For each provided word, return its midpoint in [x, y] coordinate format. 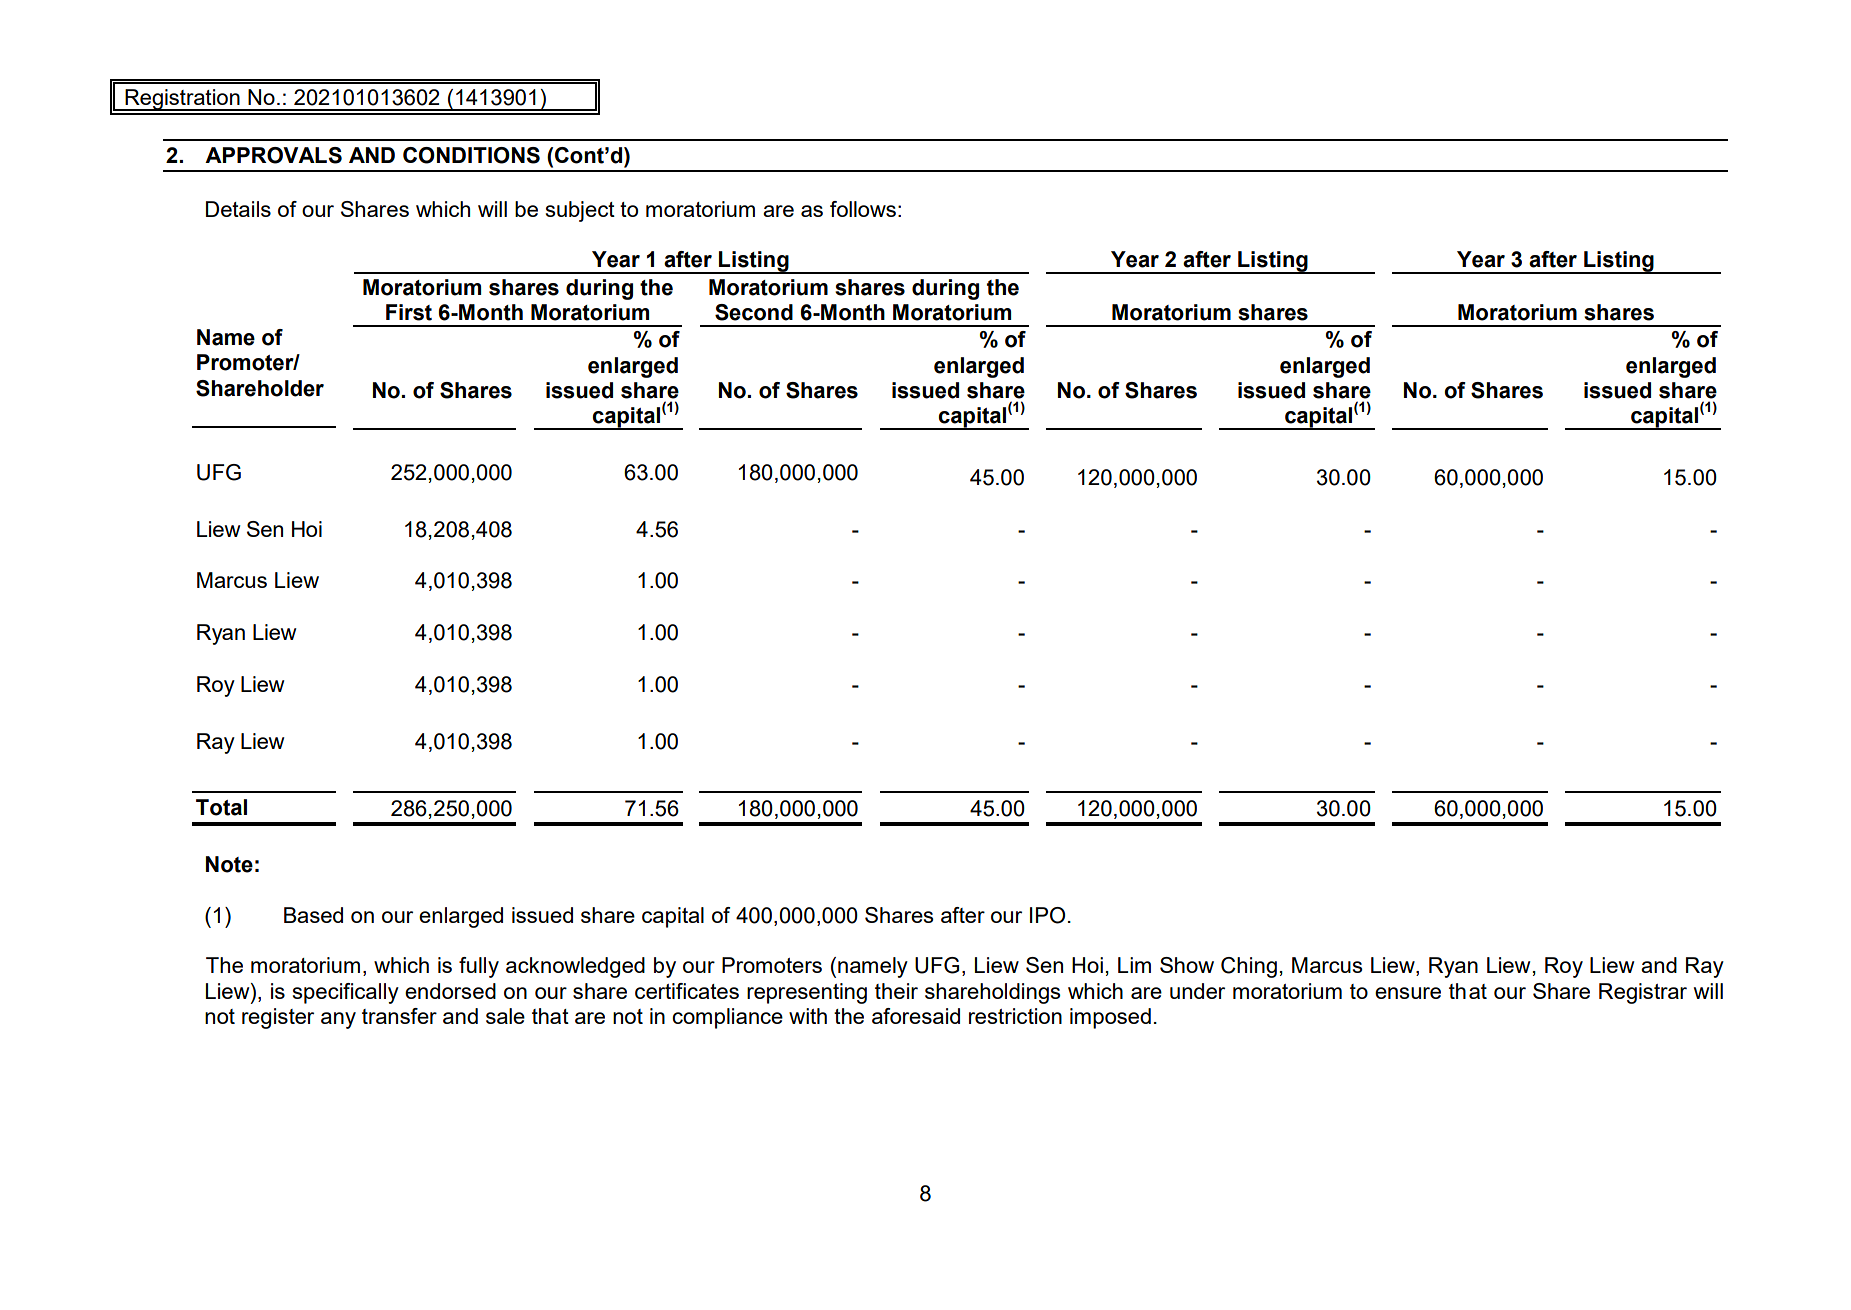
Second [754, 312]
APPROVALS [273, 155]
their [896, 991]
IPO [1047, 915]
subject [580, 211]
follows [863, 209]
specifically [346, 993]
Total [221, 807]
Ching [1249, 967]
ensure [1408, 993]
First [409, 312]
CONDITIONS [471, 155]
